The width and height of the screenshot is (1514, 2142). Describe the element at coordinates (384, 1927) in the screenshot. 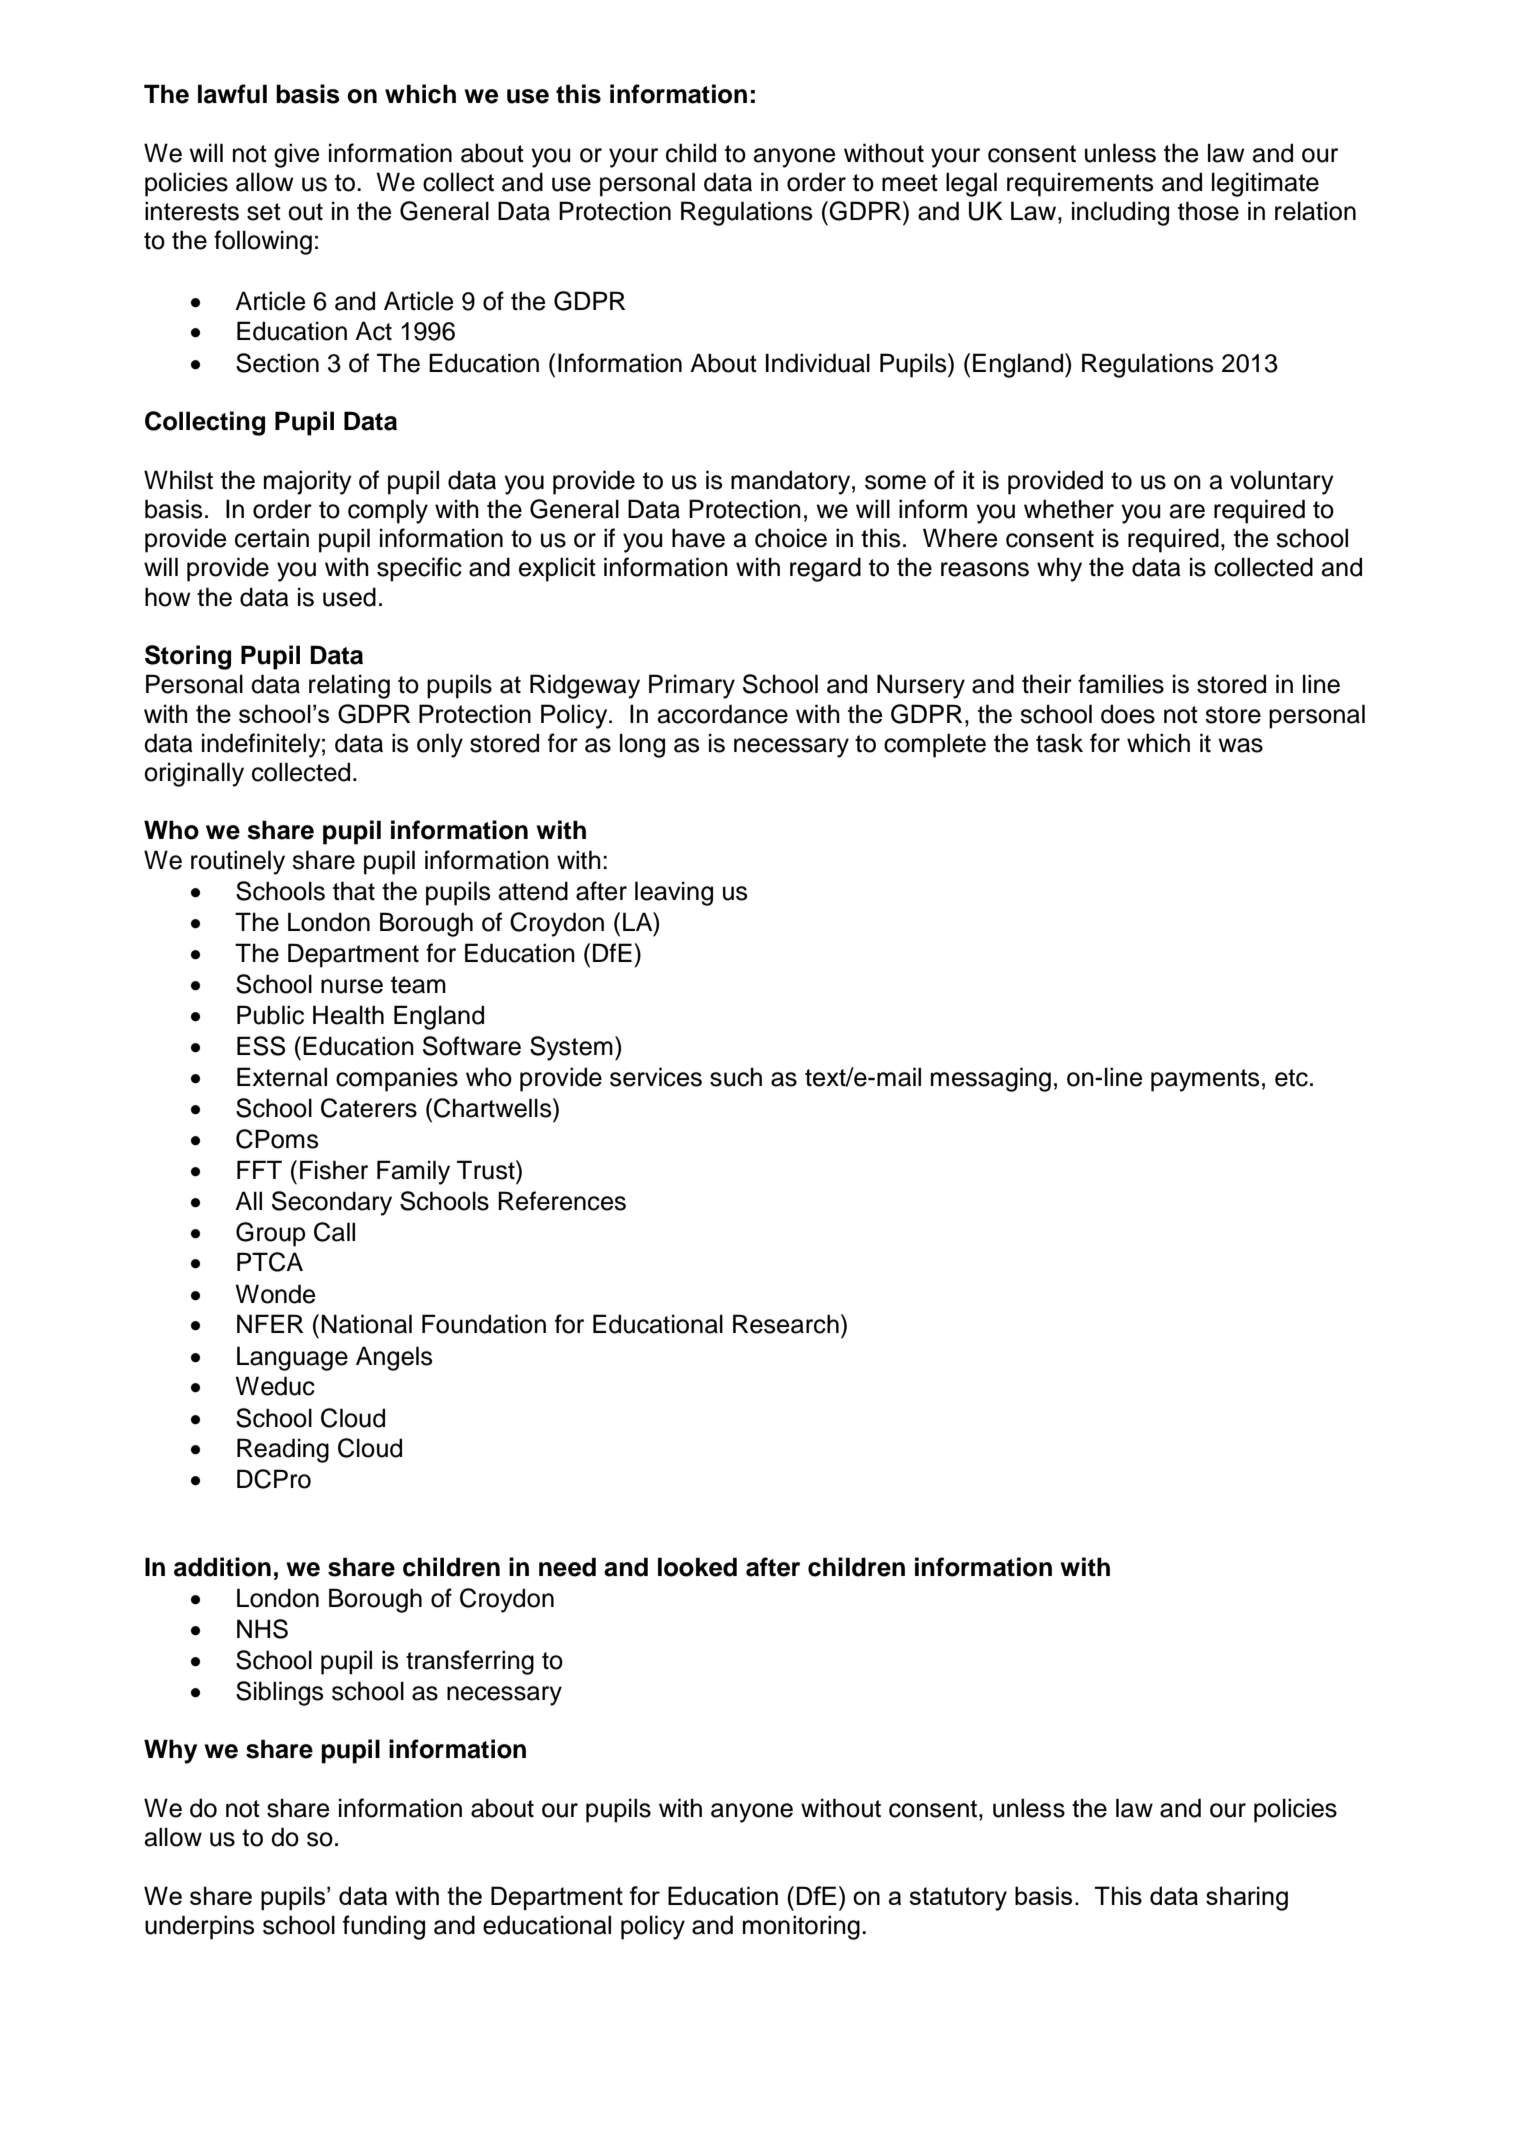

I see `funding` at that location.
